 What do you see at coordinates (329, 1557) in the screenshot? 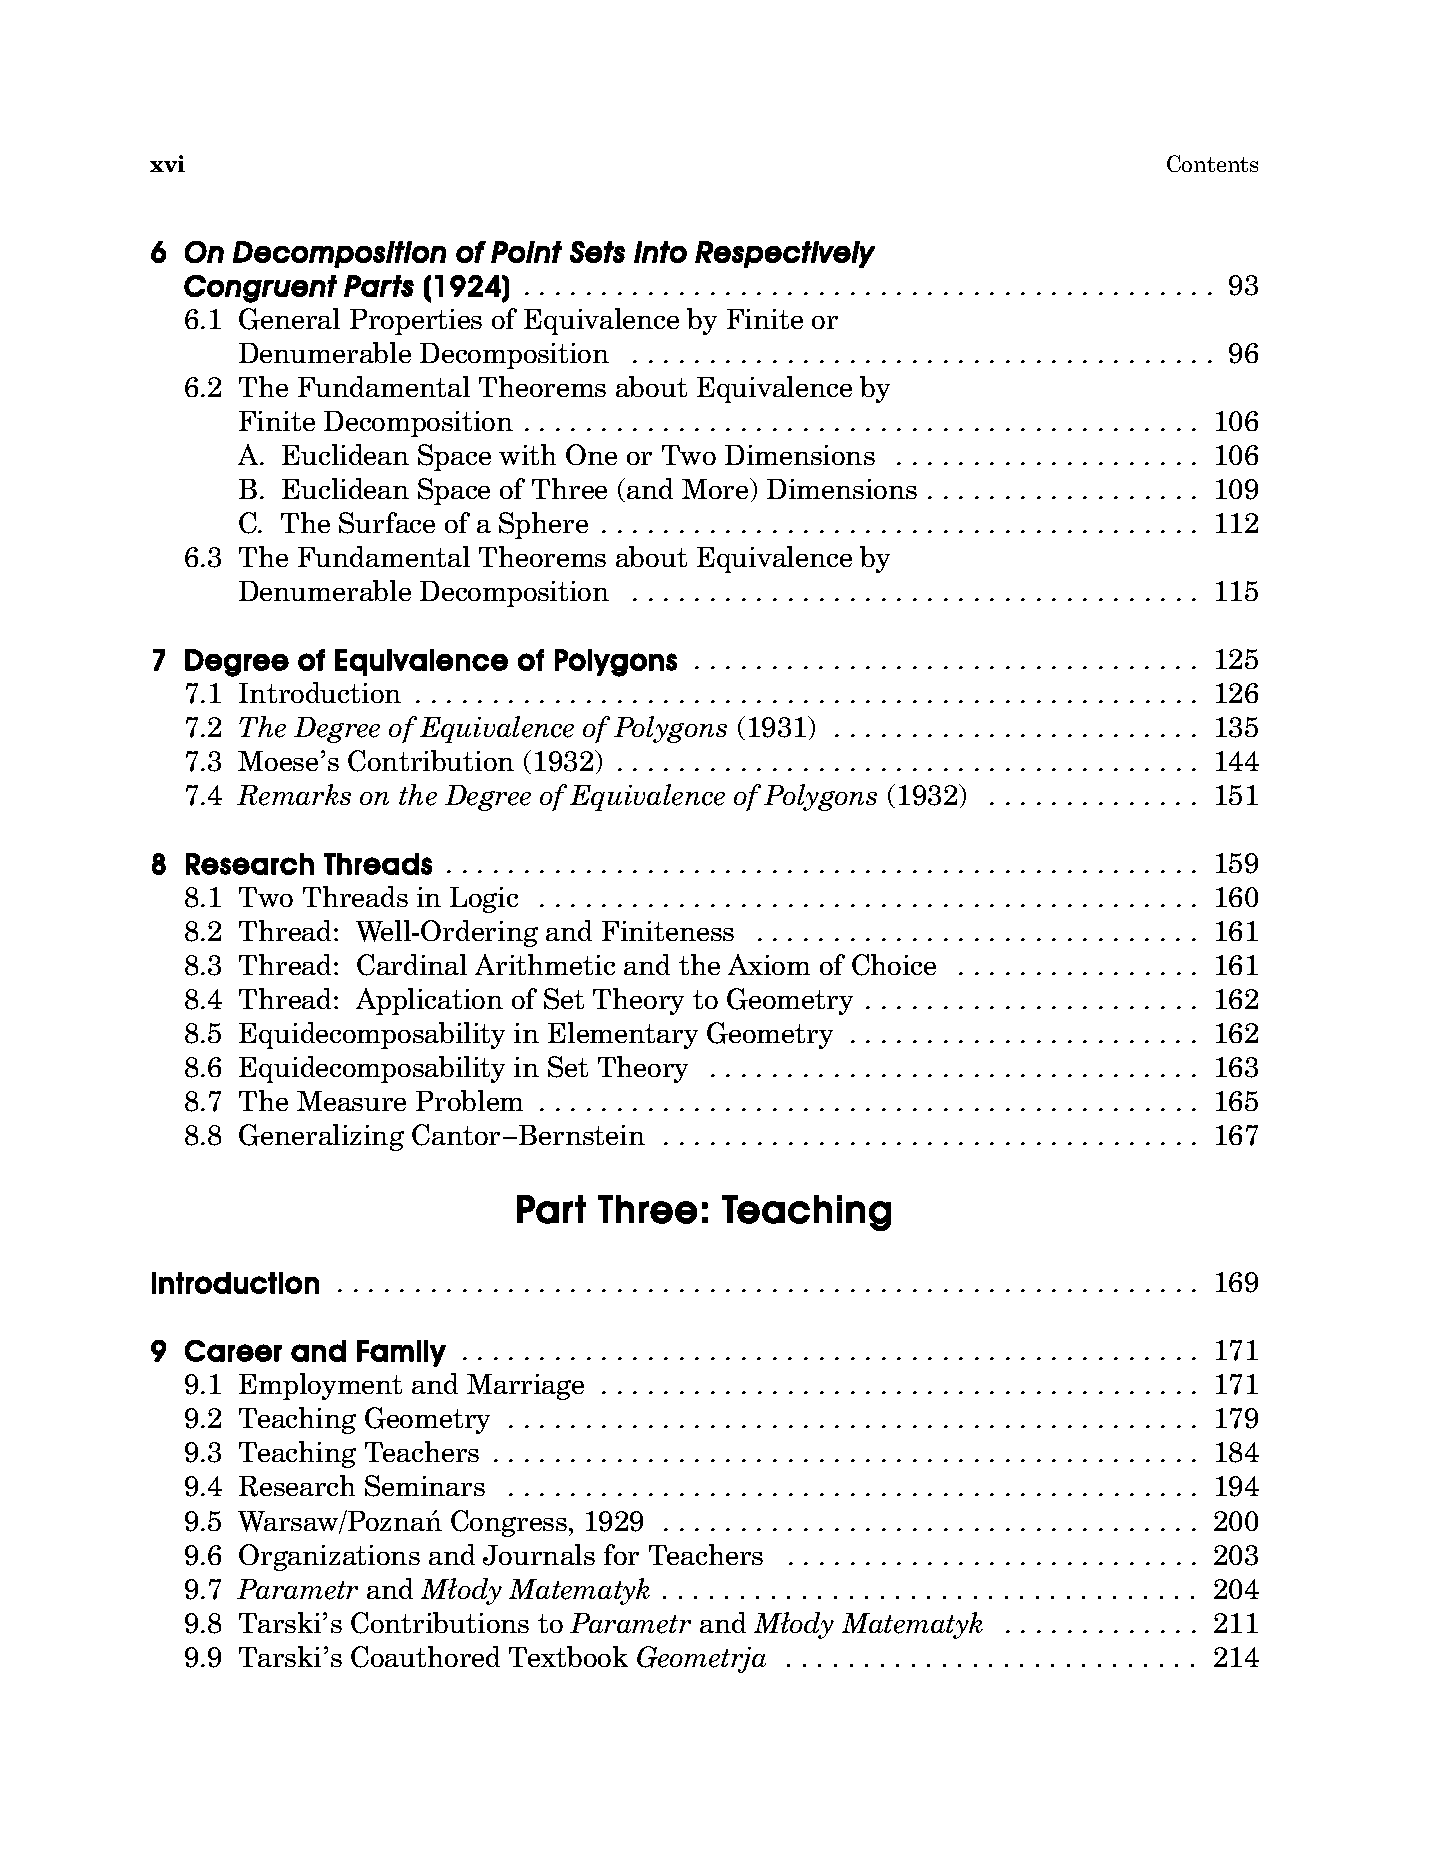
I see `Organizations` at bounding box center [329, 1557].
